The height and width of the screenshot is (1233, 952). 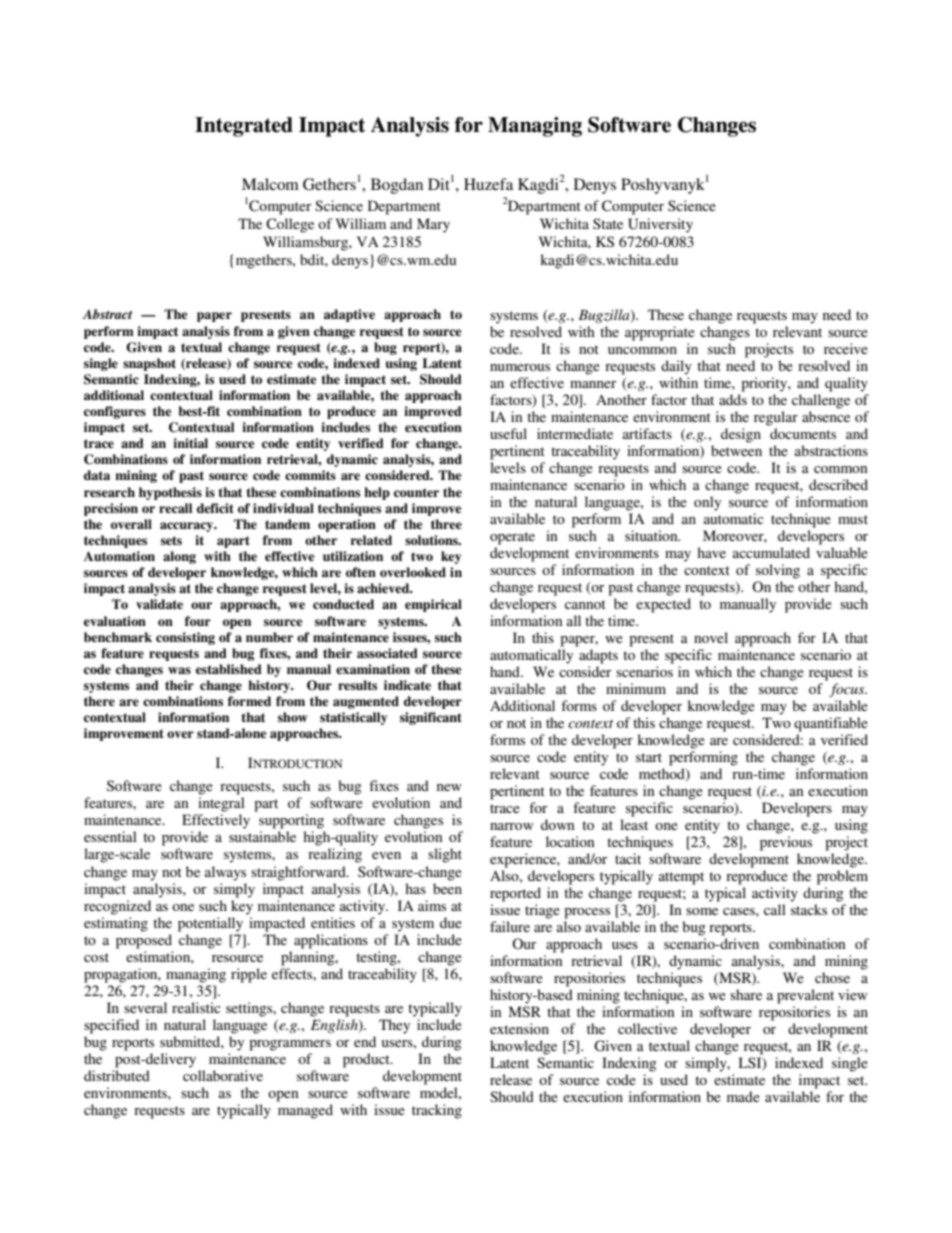 I want to click on stacks, so click(x=809, y=909).
